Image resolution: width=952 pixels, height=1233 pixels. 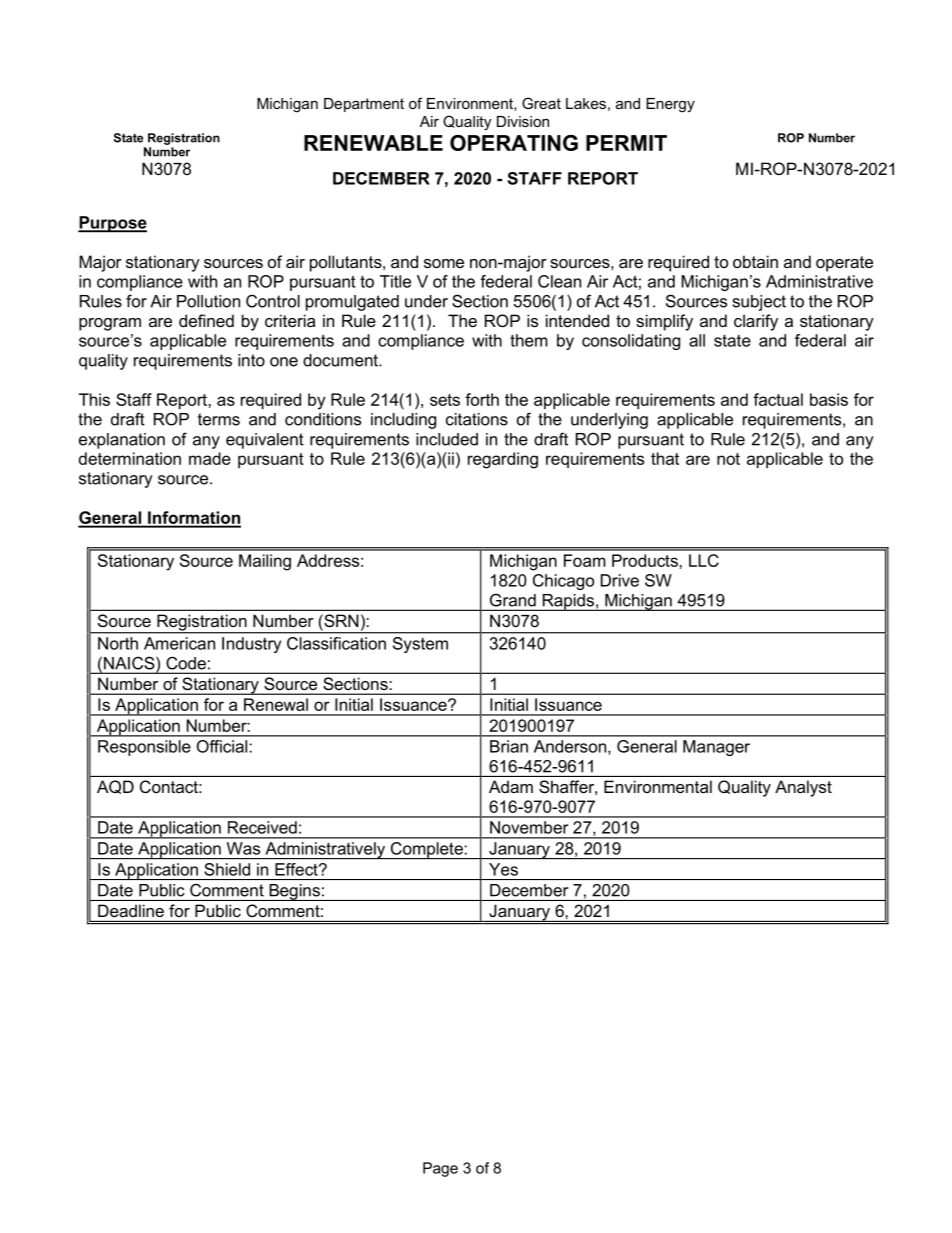 What do you see at coordinates (803, 788) in the screenshot?
I see `Analyst` at bounding box center [803, 788].
